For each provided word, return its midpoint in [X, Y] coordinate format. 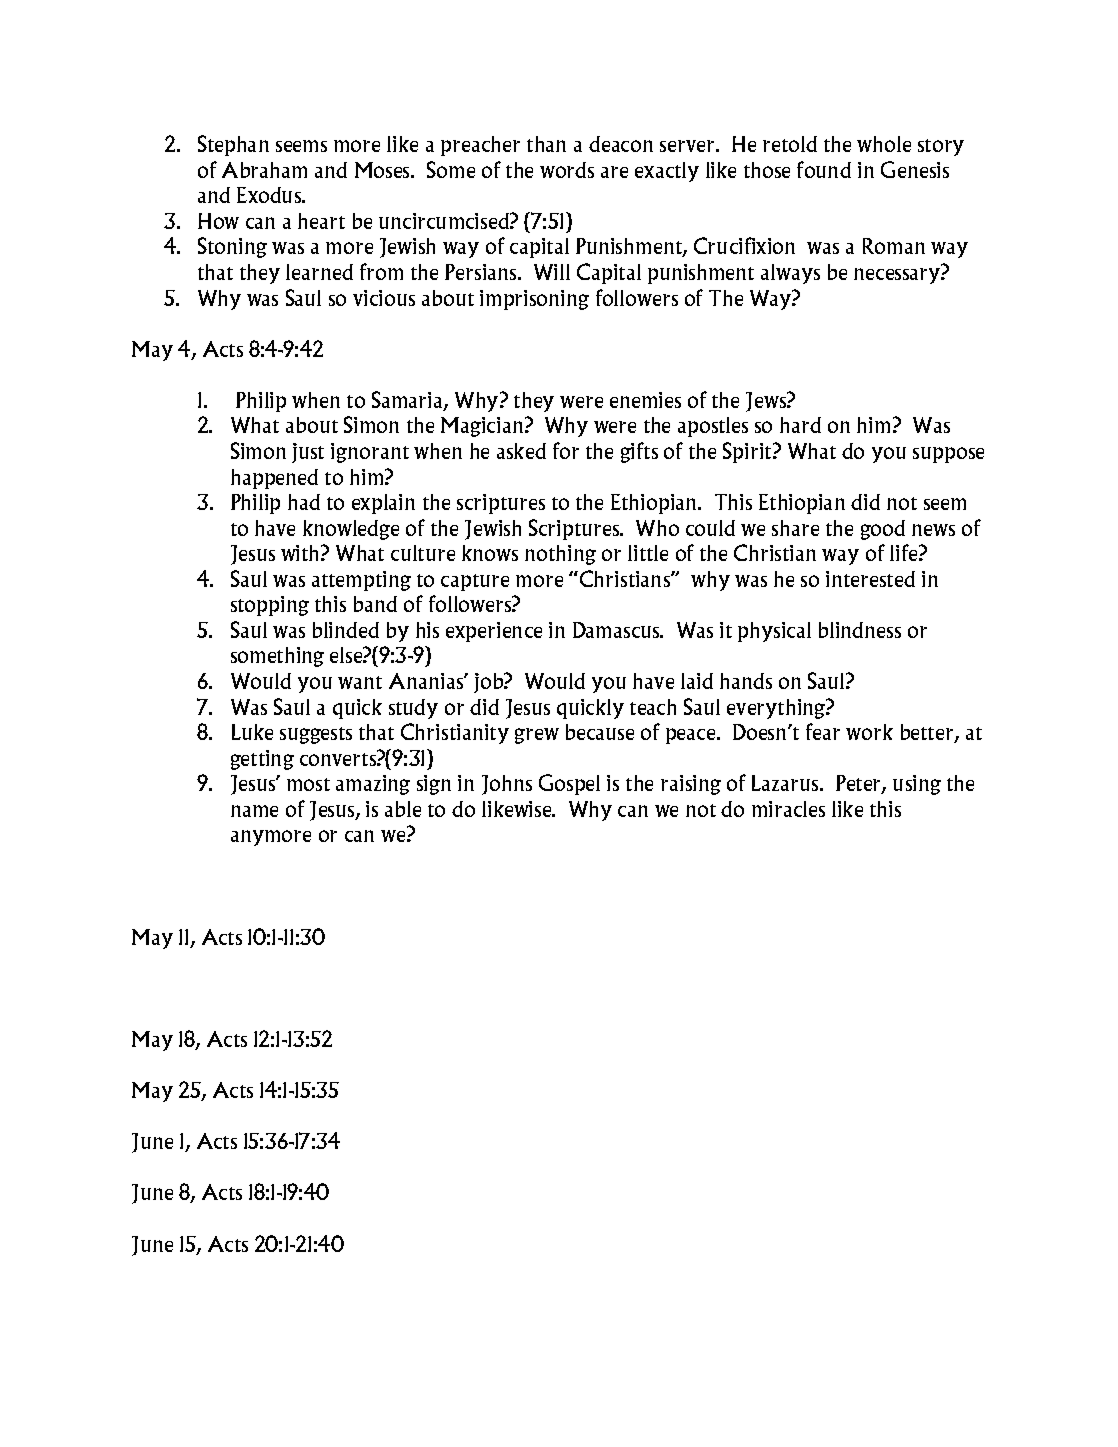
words [567, 170]
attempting [361, 581]
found [824, 169]
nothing [560, 555]
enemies [645, 400]
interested [870, 579]
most [308, 784]
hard [800, 425]
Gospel [569, 784]
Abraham [264, 170]
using [917, 785]
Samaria [408, 401]
